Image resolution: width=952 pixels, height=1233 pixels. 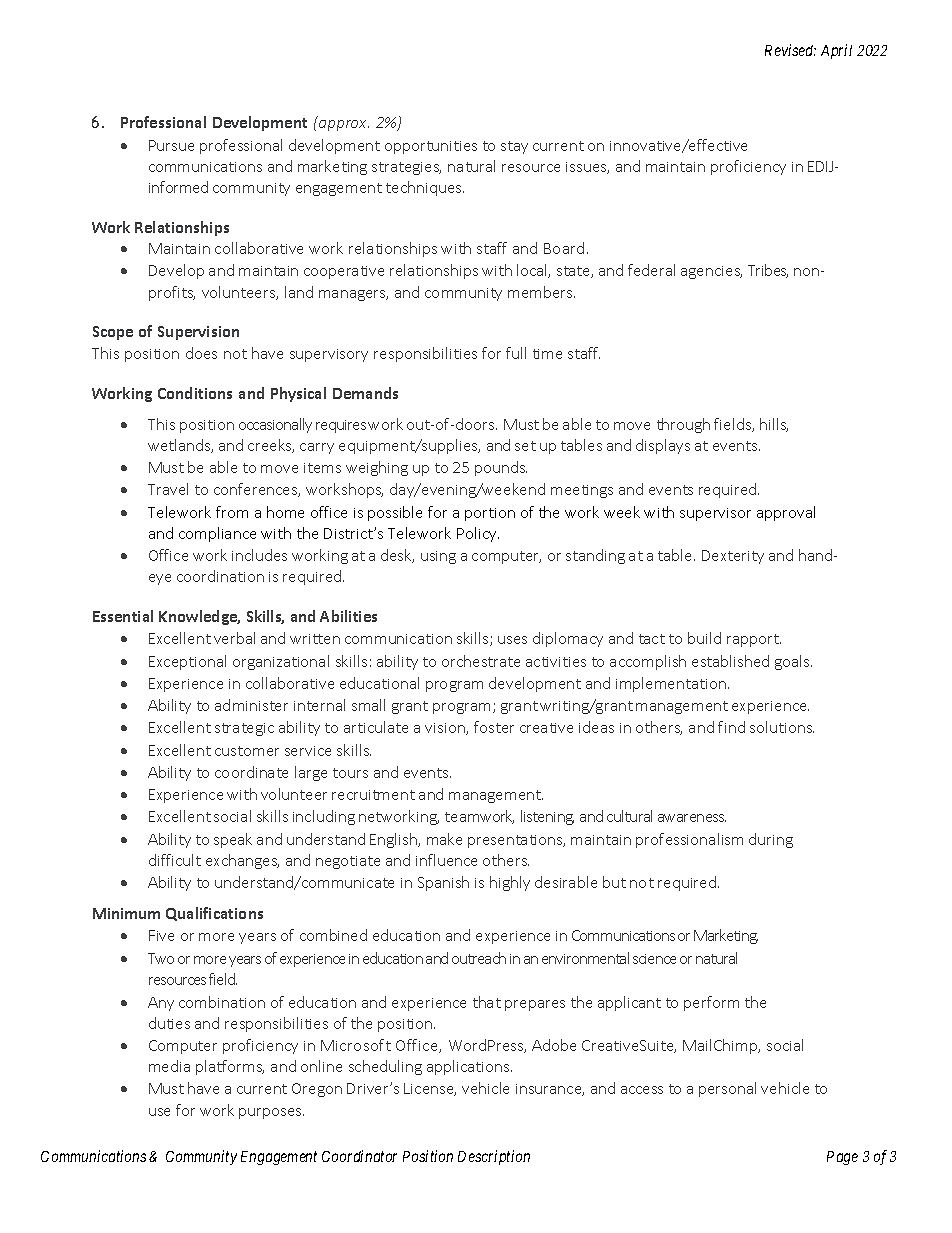 What do you see at coordinates (790, 50) in the document?
I see `Revised` at bounding box center [790, 50].
